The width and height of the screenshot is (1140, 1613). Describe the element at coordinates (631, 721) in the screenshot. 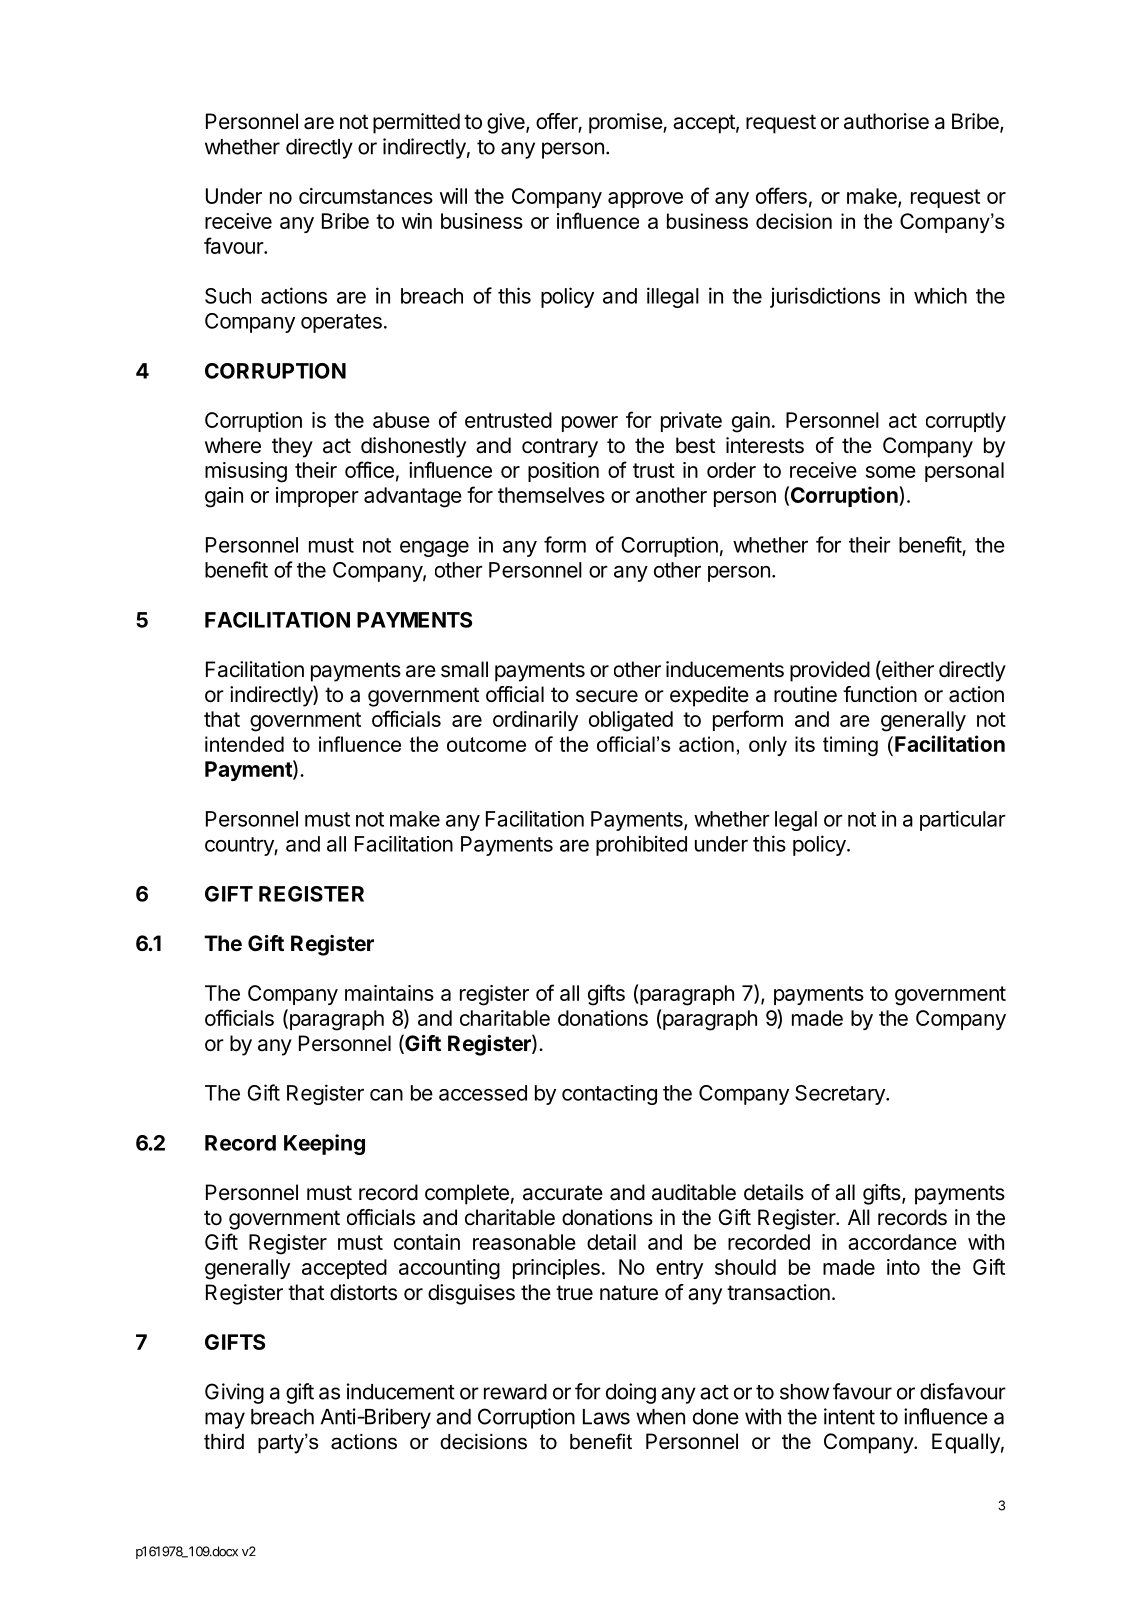

I see `obligated` at that location.
